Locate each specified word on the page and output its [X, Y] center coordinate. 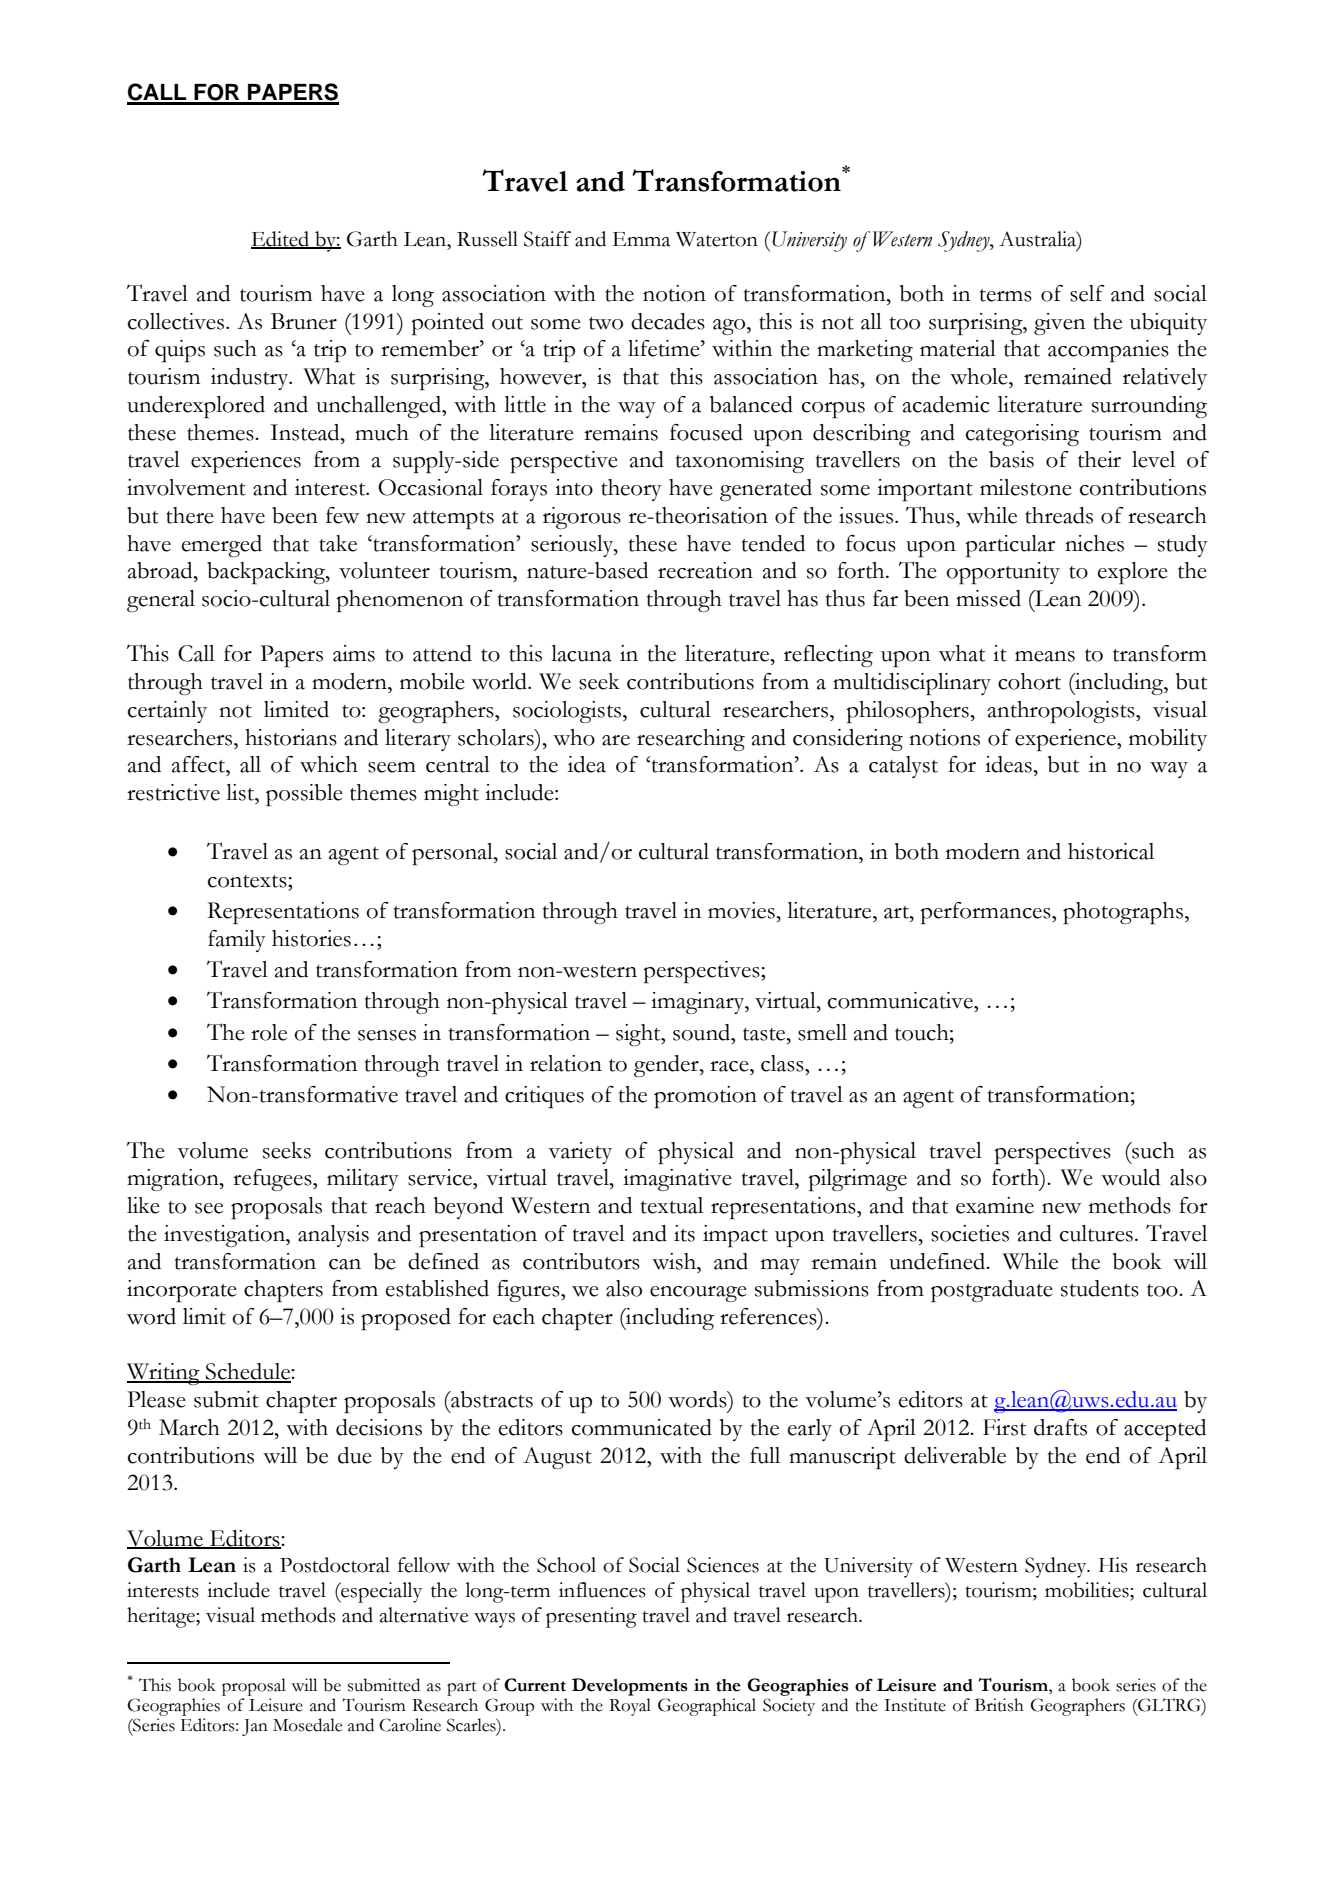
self [1087, 293]
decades [668, 321]
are [616, 740]
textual [672, 1205]
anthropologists [1062, 712]
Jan [255, 1727]
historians [291, 737]
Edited [281, 240]
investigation [225, 1236]
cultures [1096, 1233]
